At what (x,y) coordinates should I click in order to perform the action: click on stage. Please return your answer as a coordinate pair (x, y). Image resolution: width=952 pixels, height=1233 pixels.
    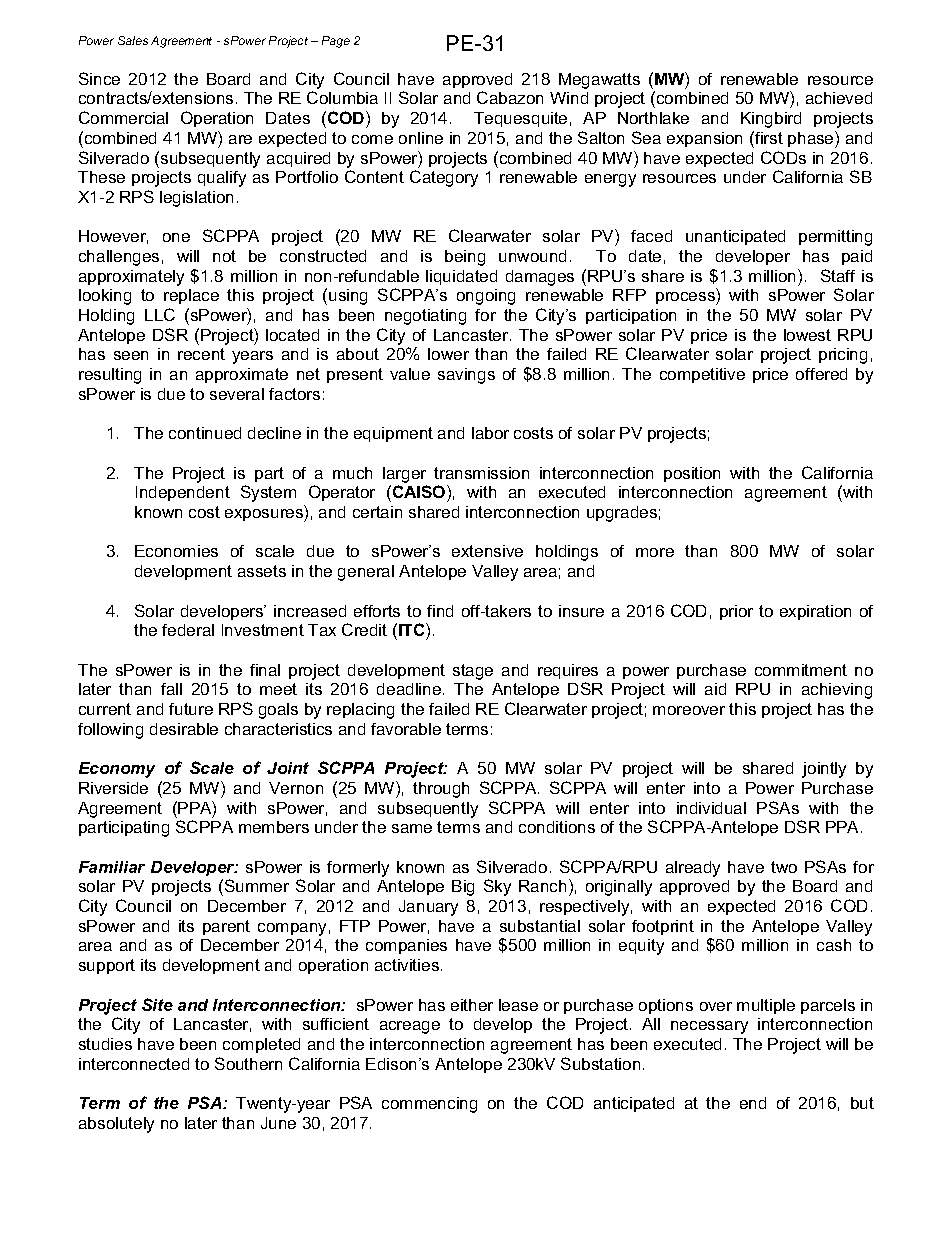
    Looking at the image, I should click on (473, 672).
